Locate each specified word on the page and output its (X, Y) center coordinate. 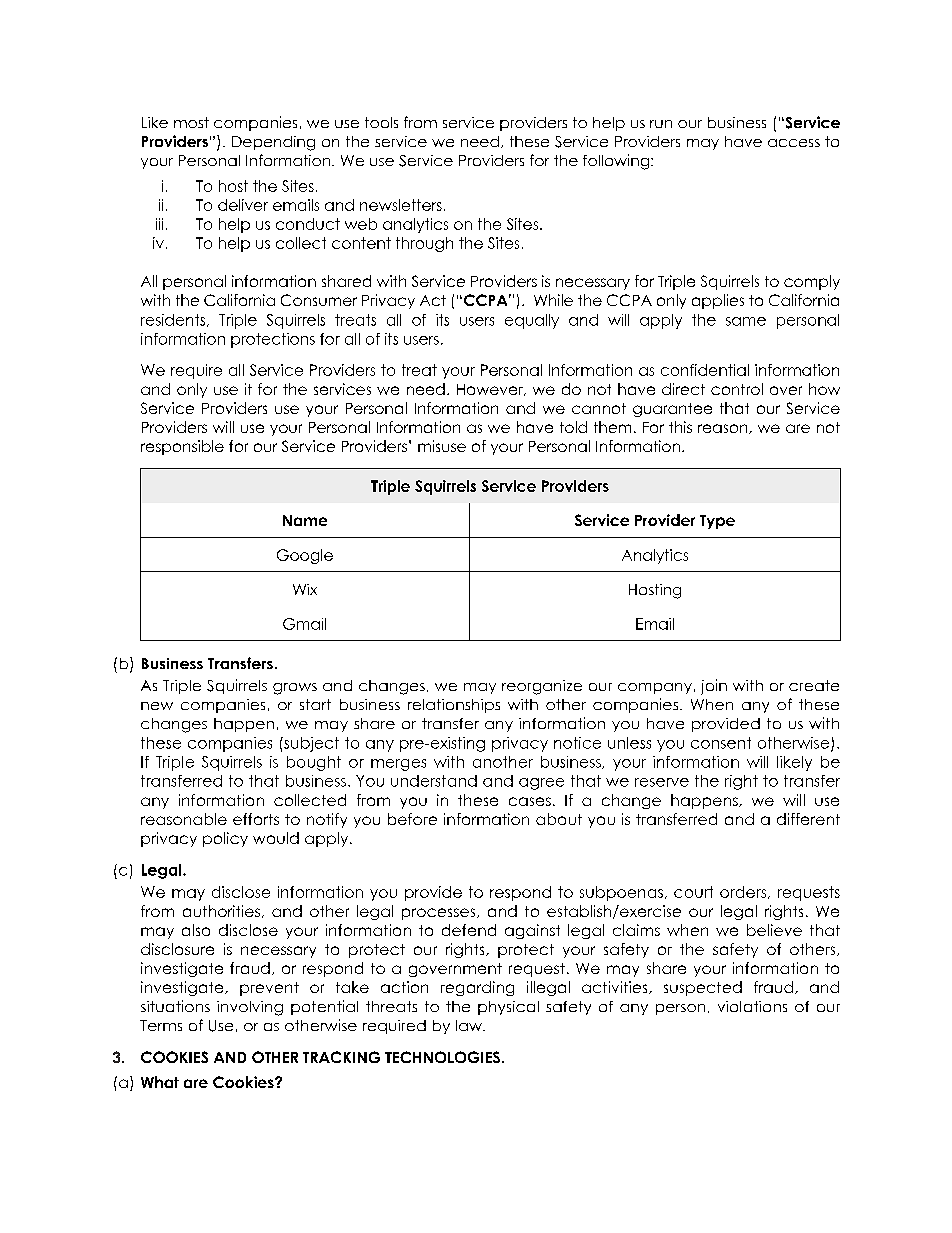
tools (381, 122)
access (794, 143)
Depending (273, 143)
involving (250, 1008)
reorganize (542, 687)
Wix (305, 589)
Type (717, 522)
